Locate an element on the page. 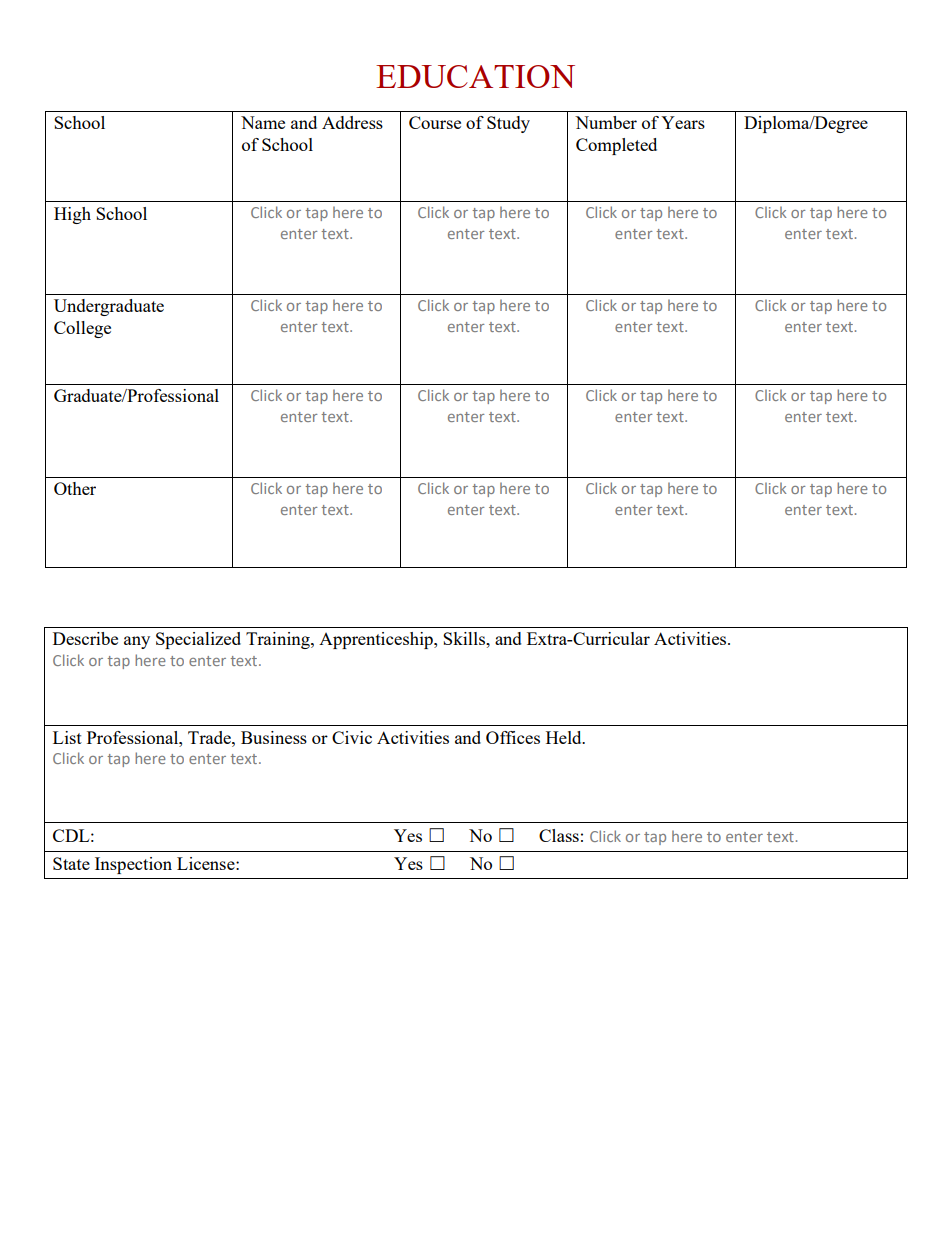  Number is located at coordinates (606, 122).
